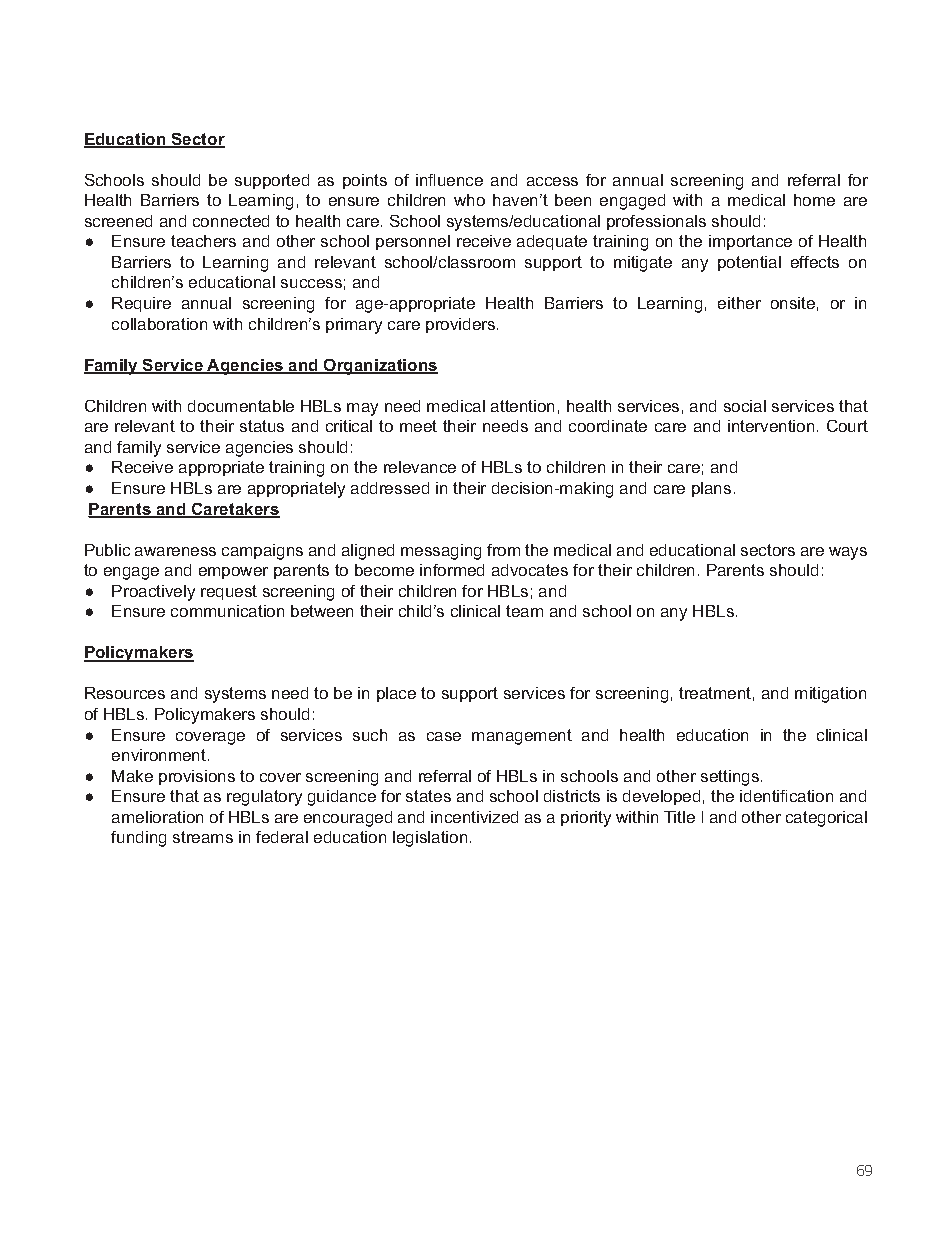 The height and width of the page is (1233, 952). I want to click on connected, so click(231, 221).
